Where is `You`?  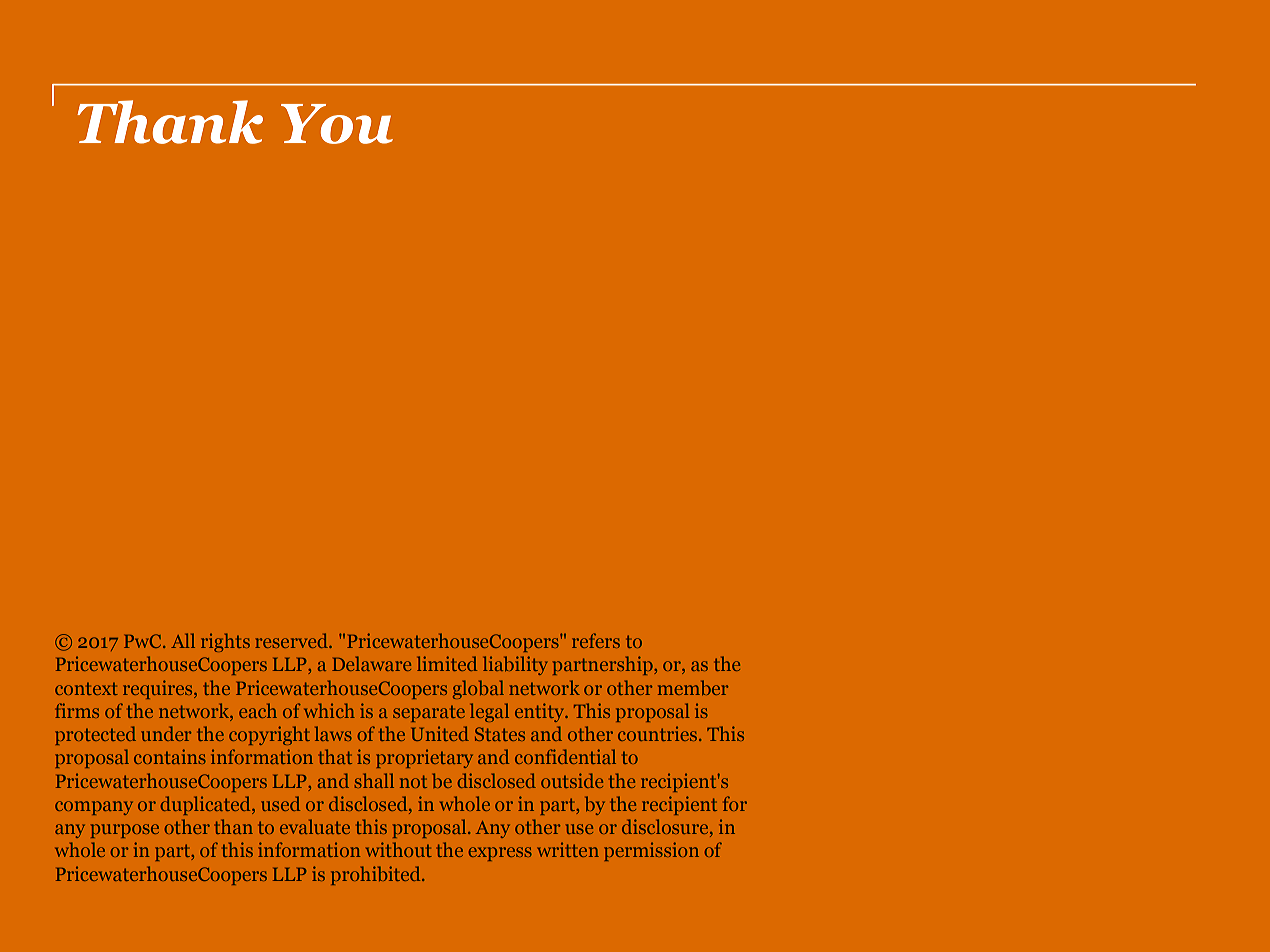 You is located at coordinates (337, 124).
